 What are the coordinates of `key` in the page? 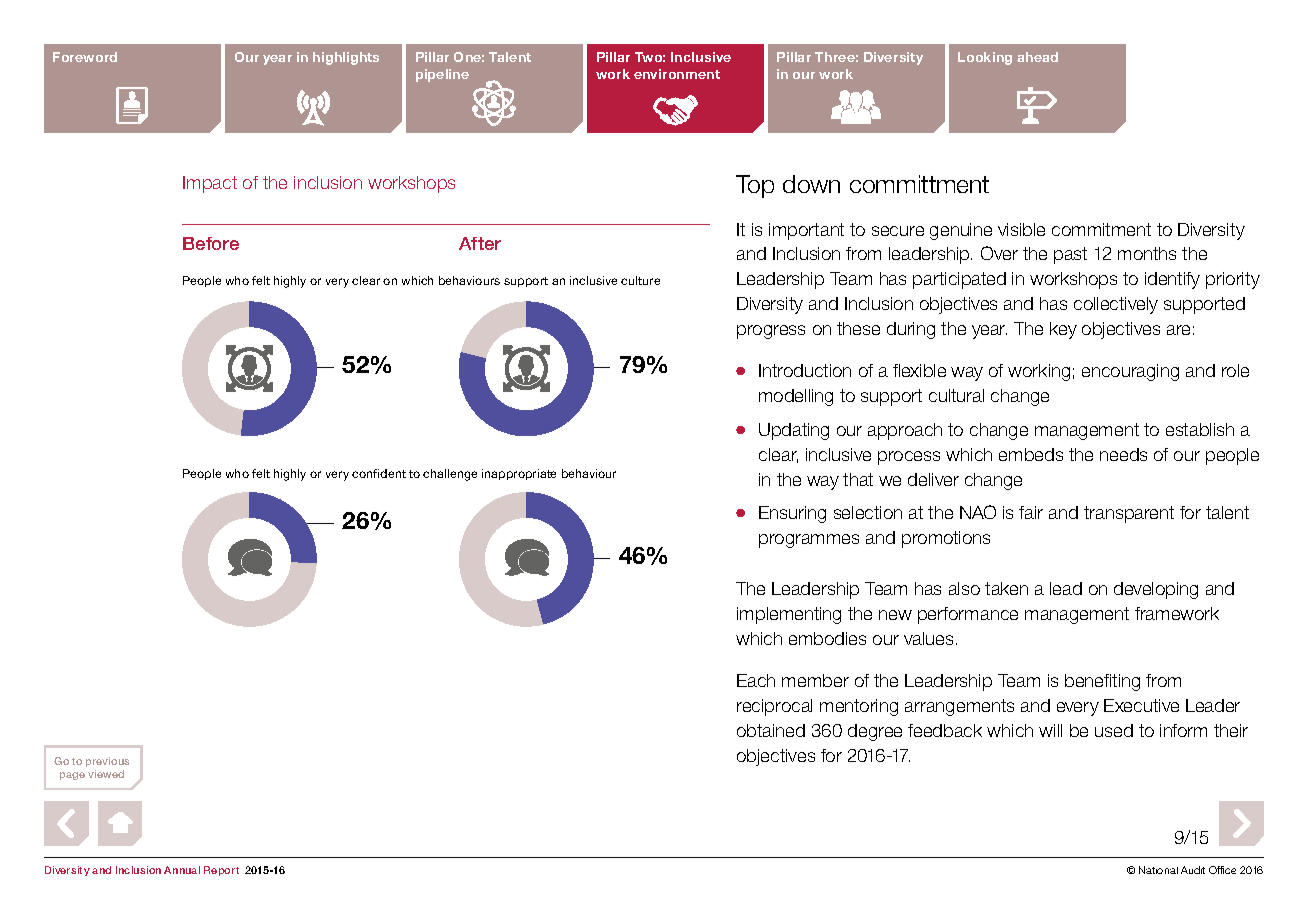 It's located at (1063, 330).
